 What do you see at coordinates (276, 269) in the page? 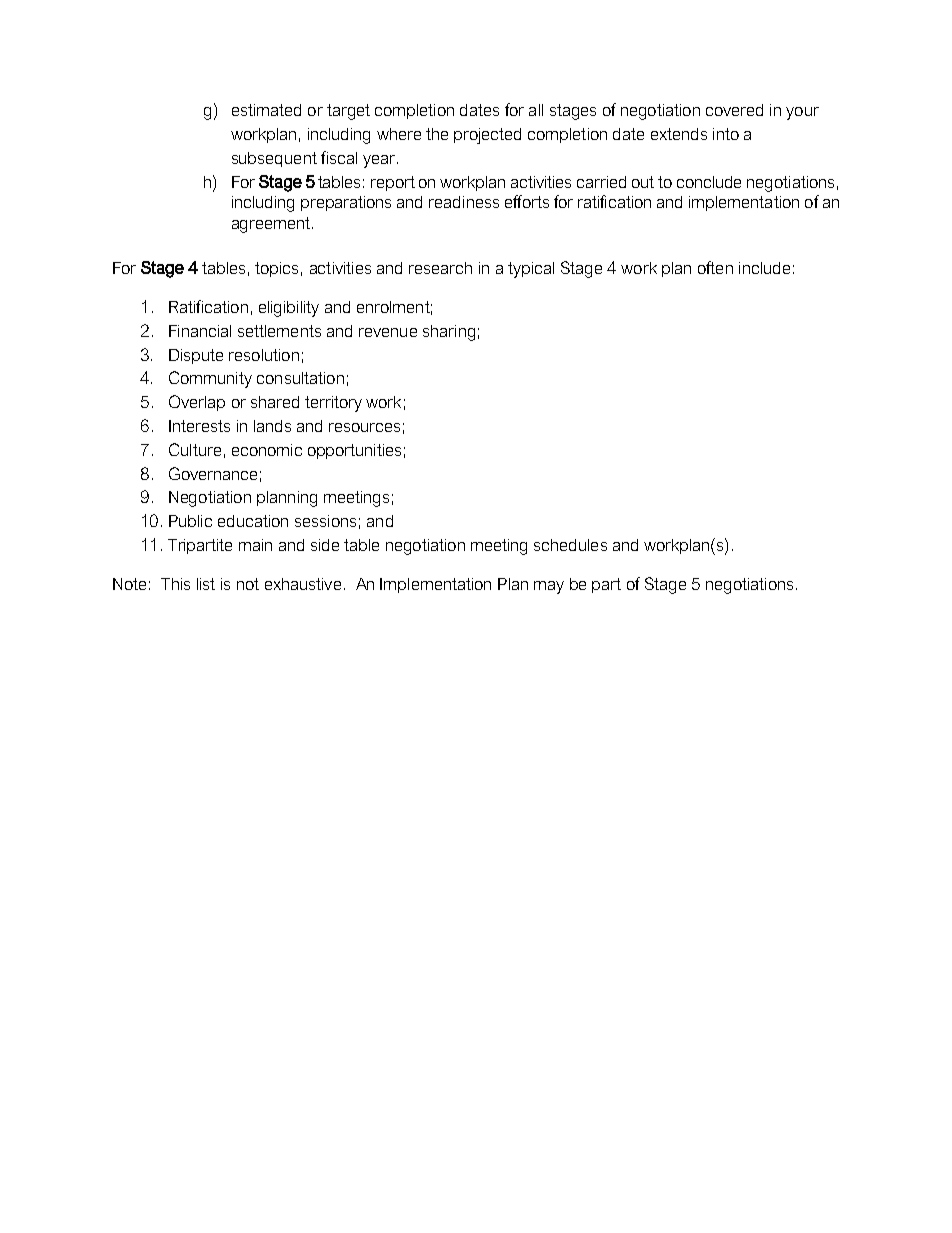
I see `topics` at bounding box center [276, 269].
